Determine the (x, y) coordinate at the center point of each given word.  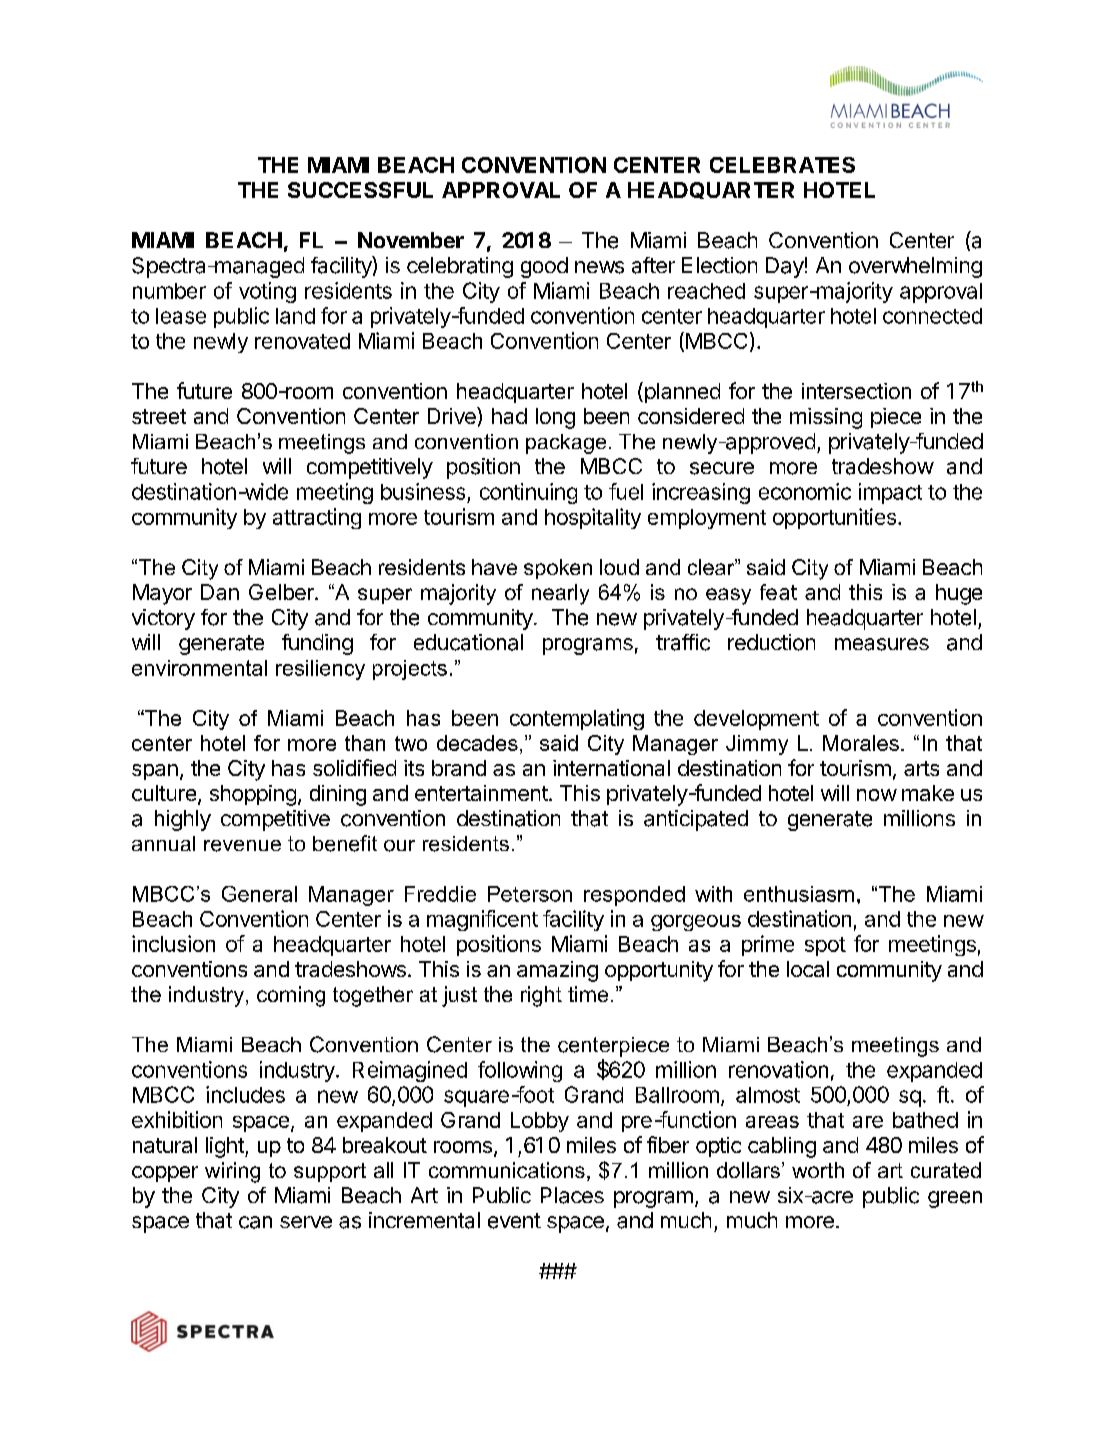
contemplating (577, 719)
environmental (199, 668)
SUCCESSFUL (360, 190)
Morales (861, 743)
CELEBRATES (782, 165)
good (544, 267)
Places (572, 1195)
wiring (232, 1172)
